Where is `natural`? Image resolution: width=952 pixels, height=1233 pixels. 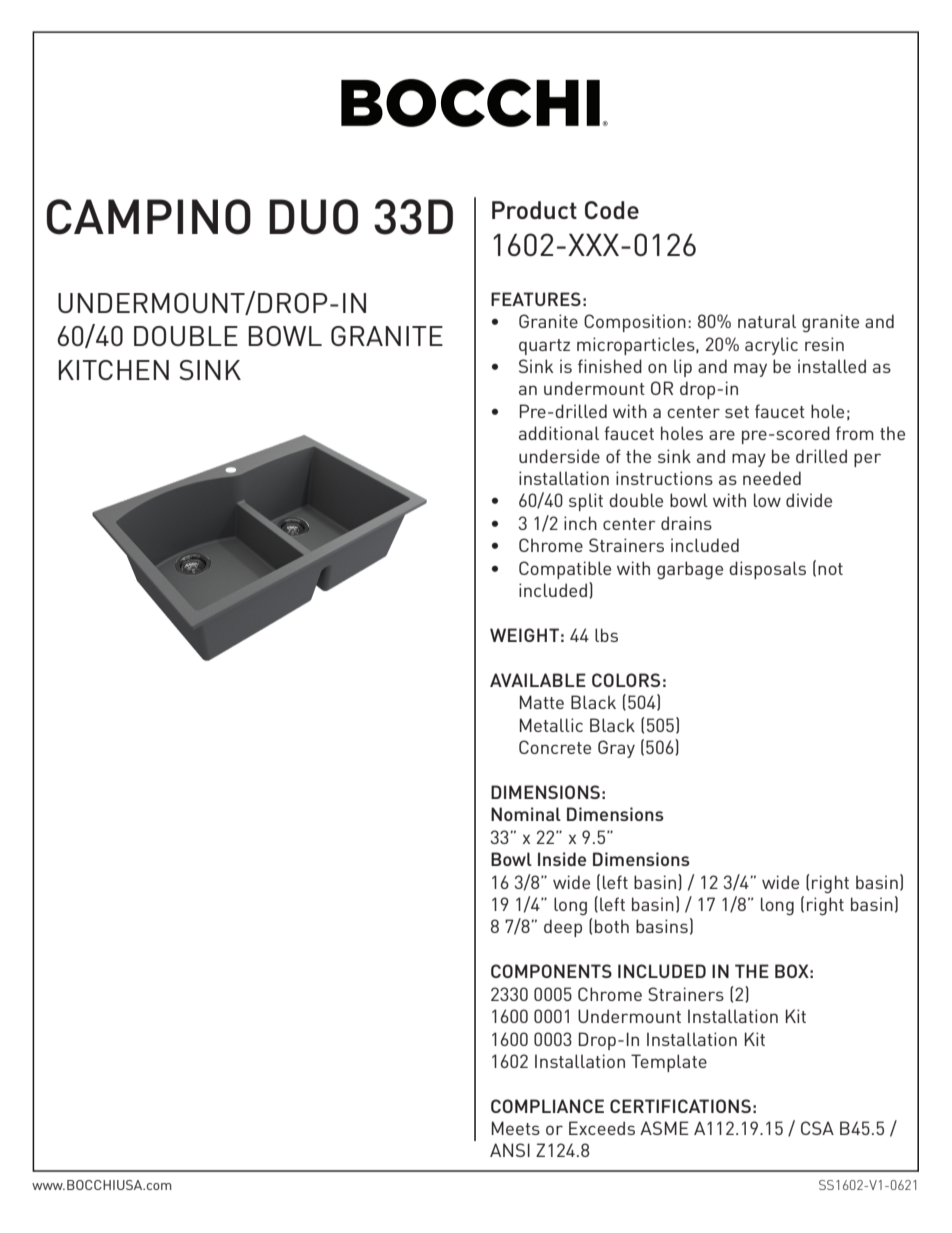 natural is located at coordinates (767, 321).
